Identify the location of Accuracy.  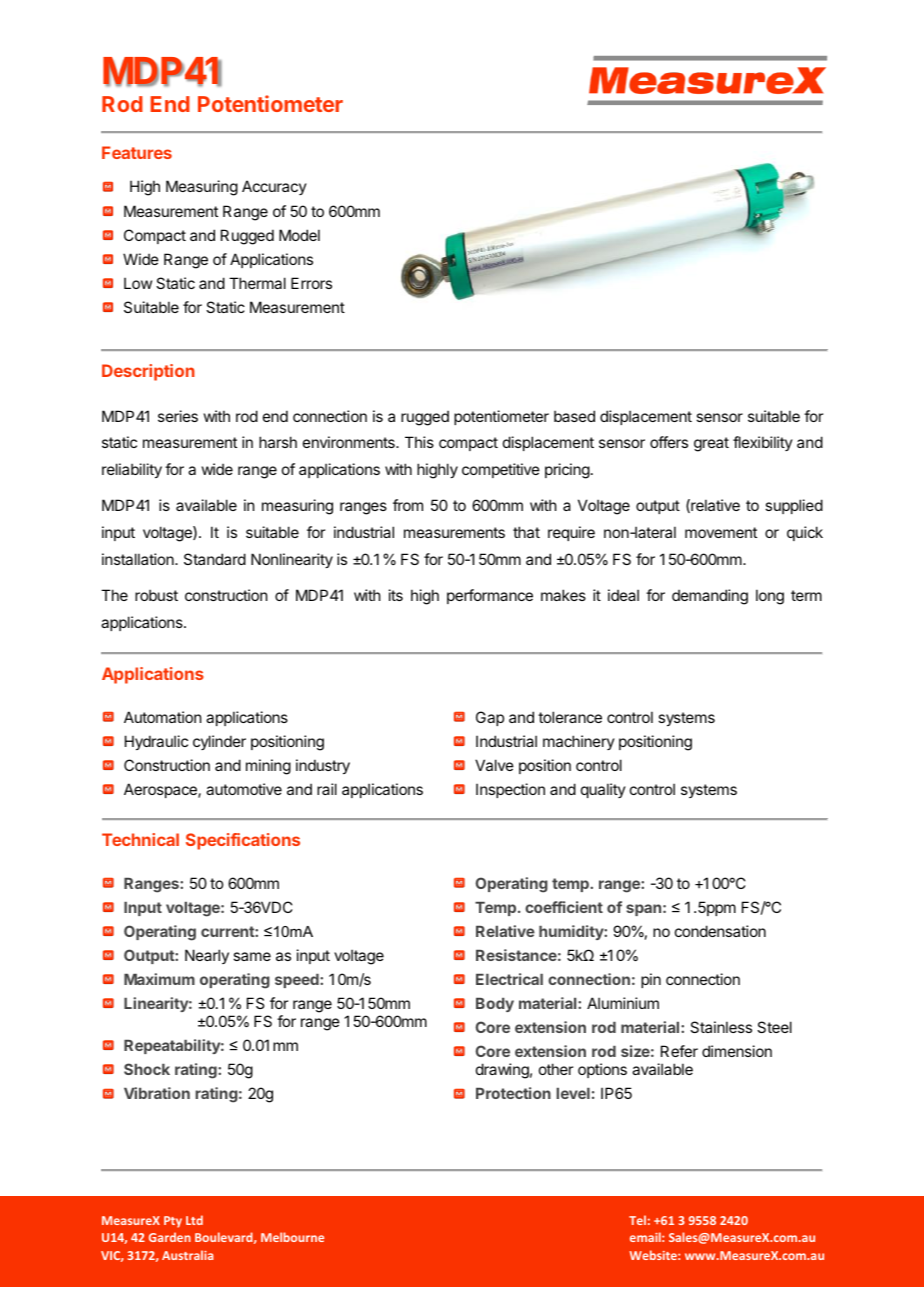
(274, 187).
